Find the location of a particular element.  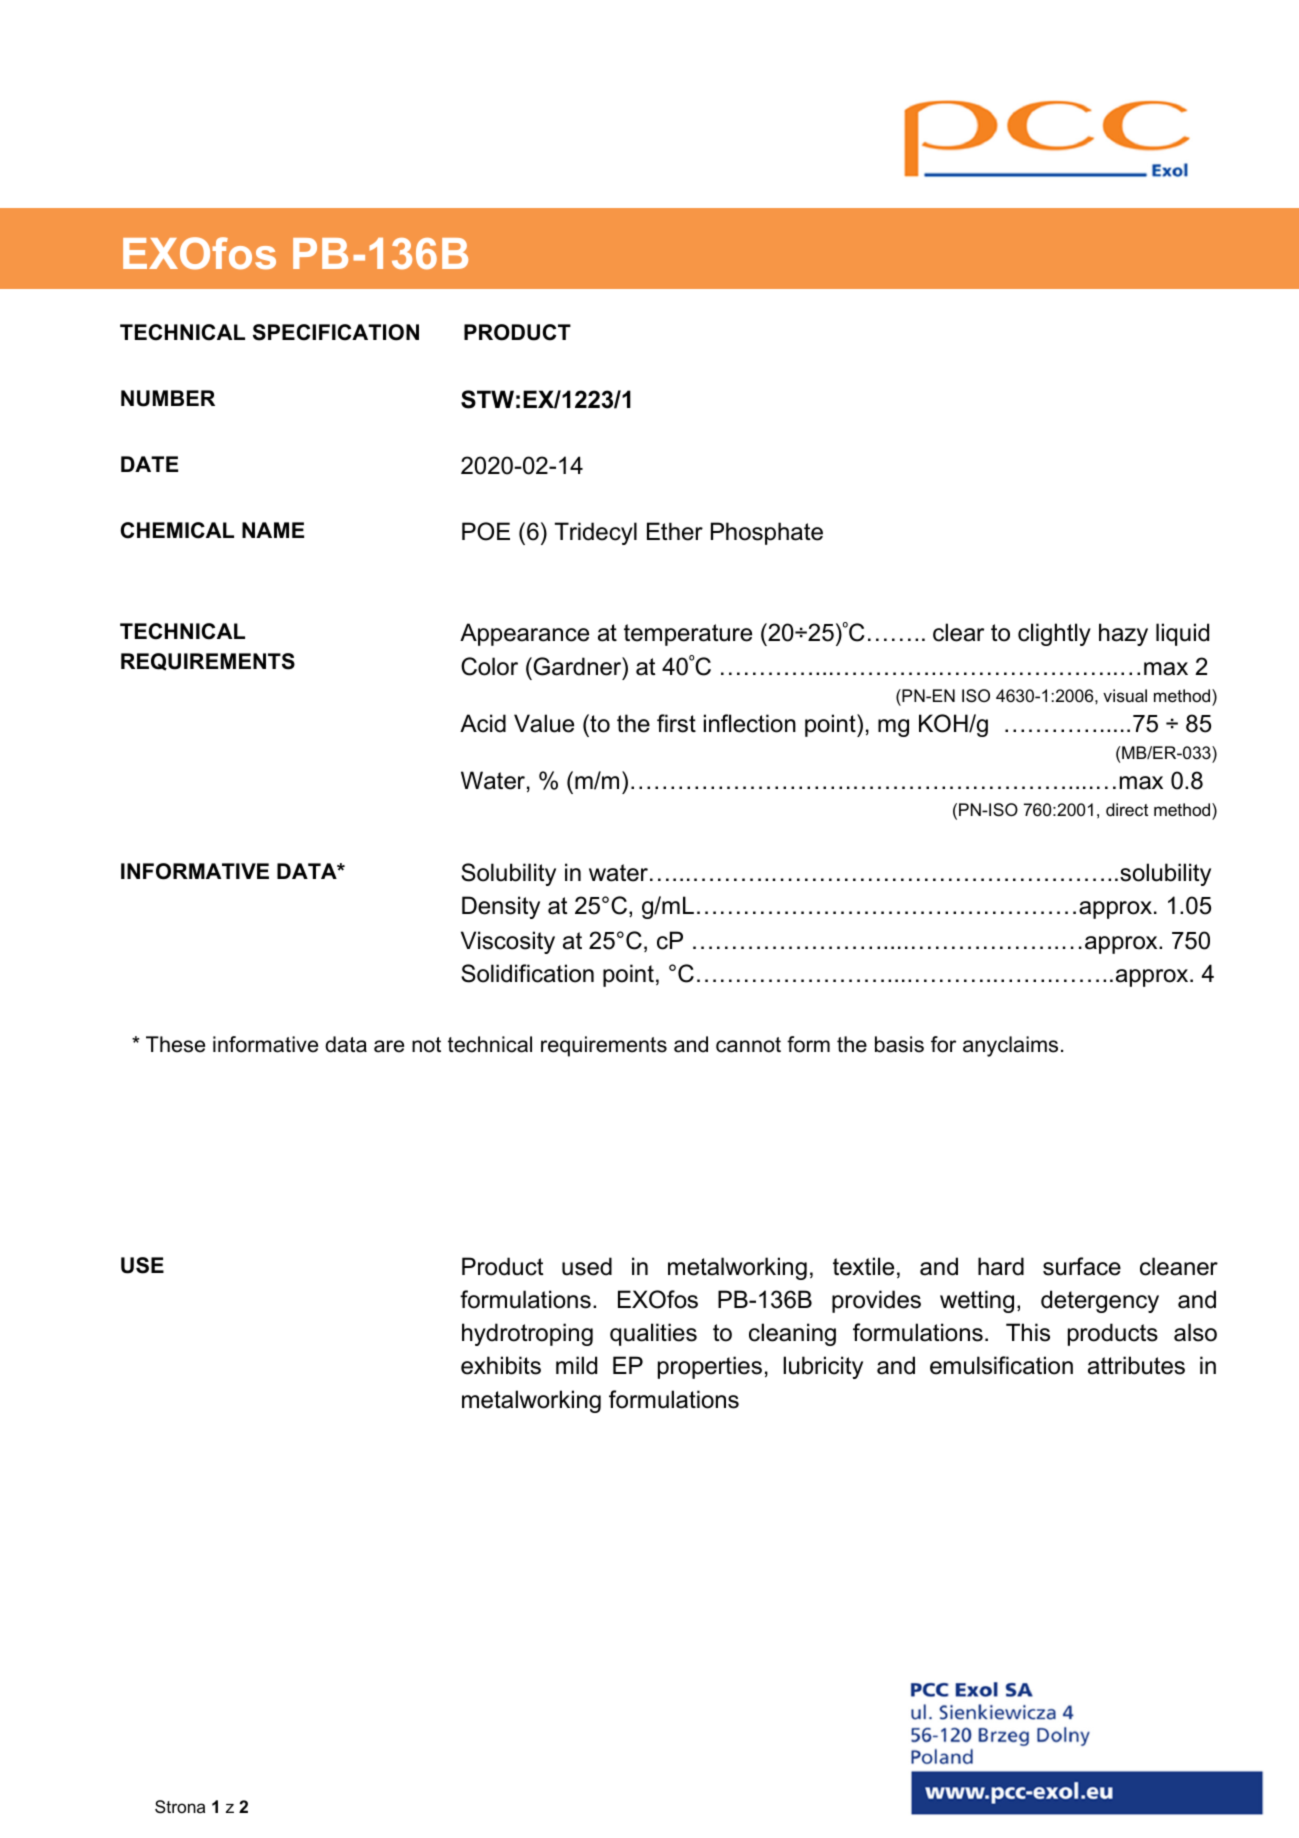

properties is located at coordinates (710, 1367).
